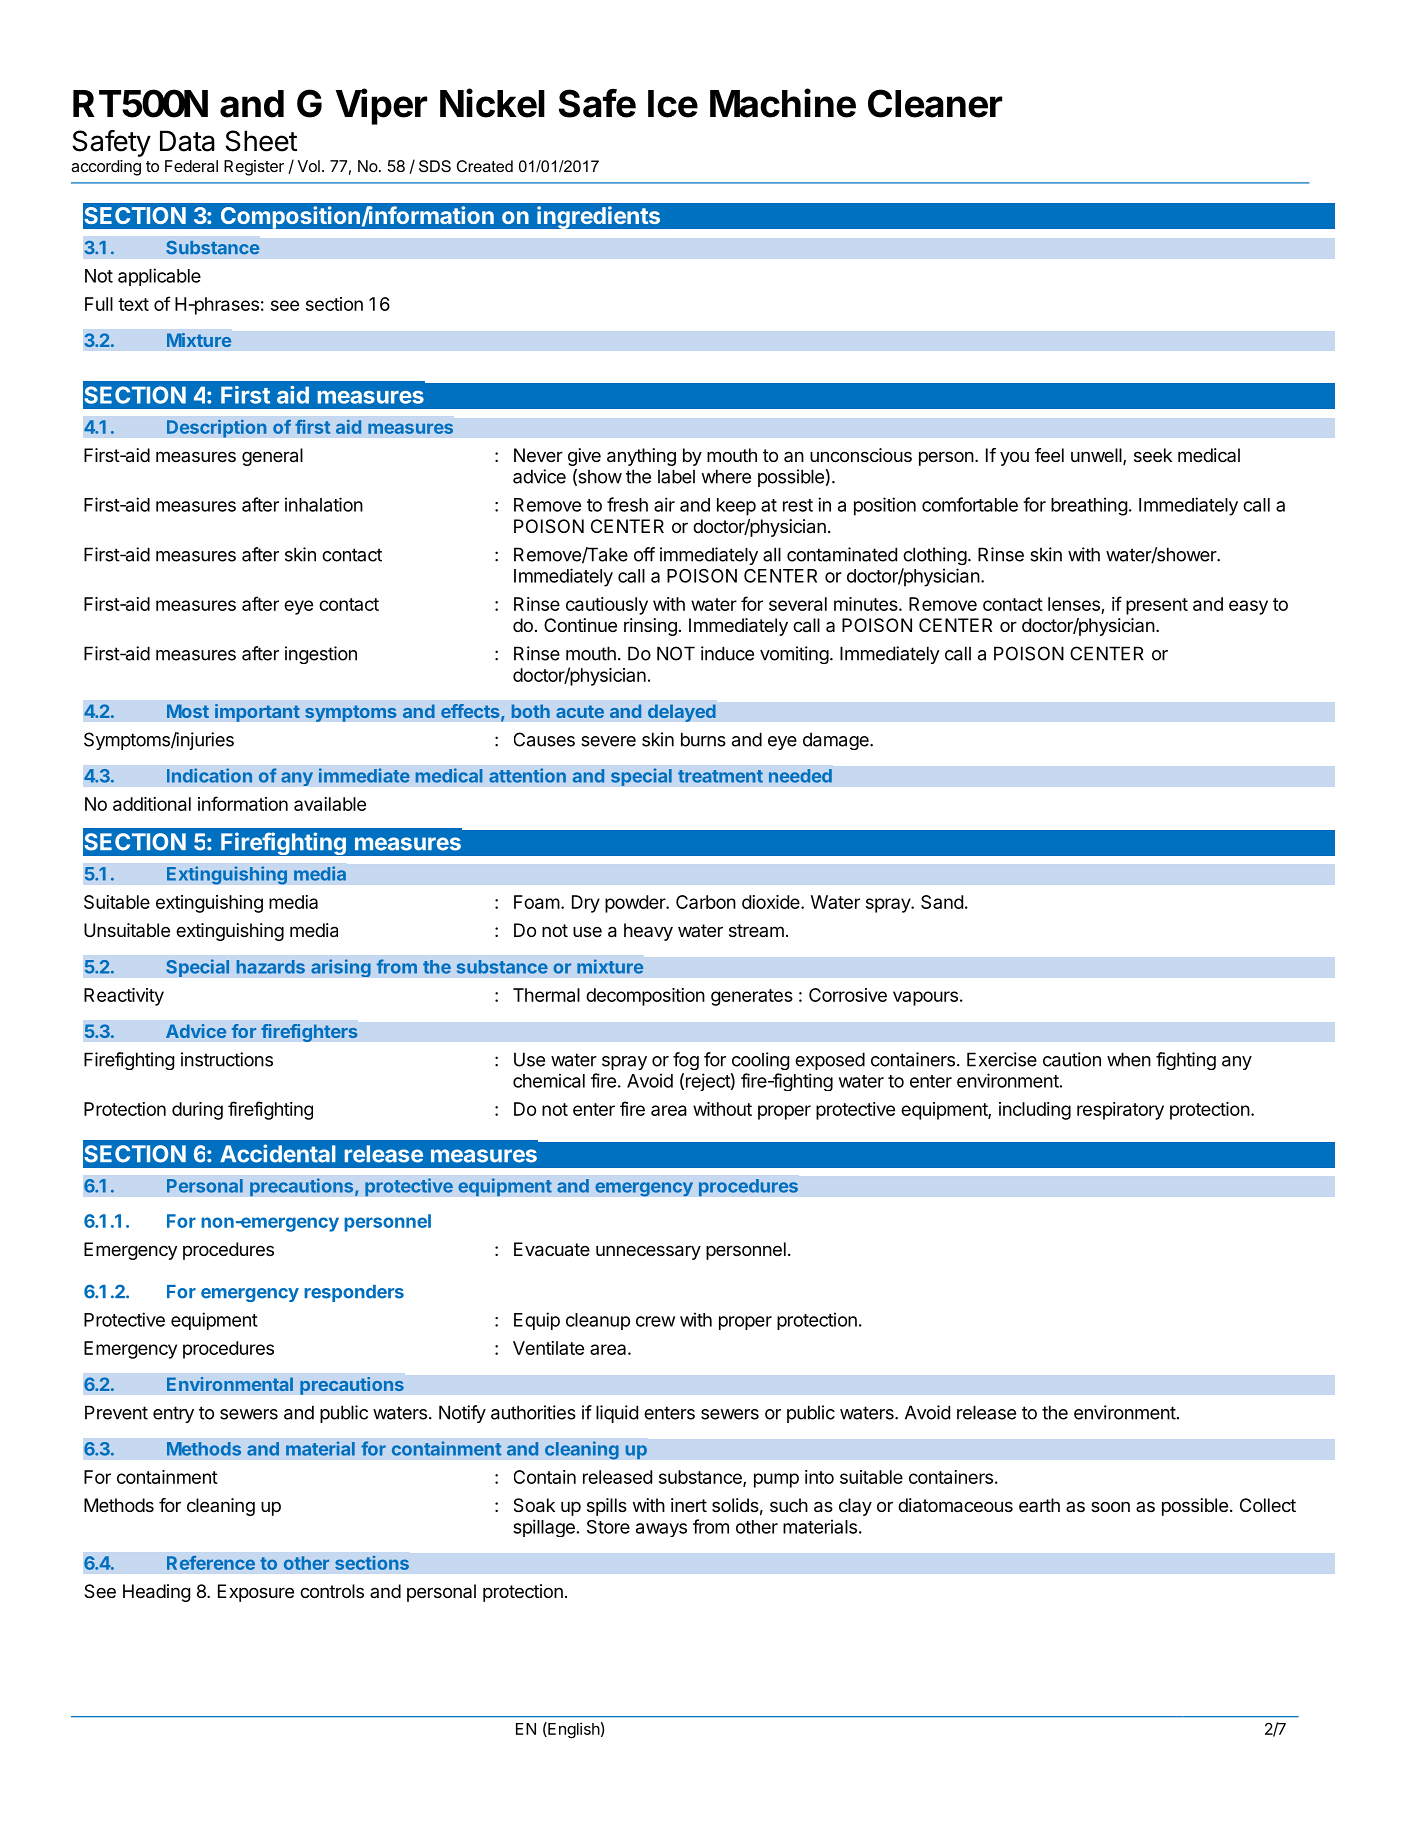 Image resolution: width=1418 pixels, height=1835 pixels. Describe the element at coordinates (261, 141) in the document. I see `Sheet` at that location.
